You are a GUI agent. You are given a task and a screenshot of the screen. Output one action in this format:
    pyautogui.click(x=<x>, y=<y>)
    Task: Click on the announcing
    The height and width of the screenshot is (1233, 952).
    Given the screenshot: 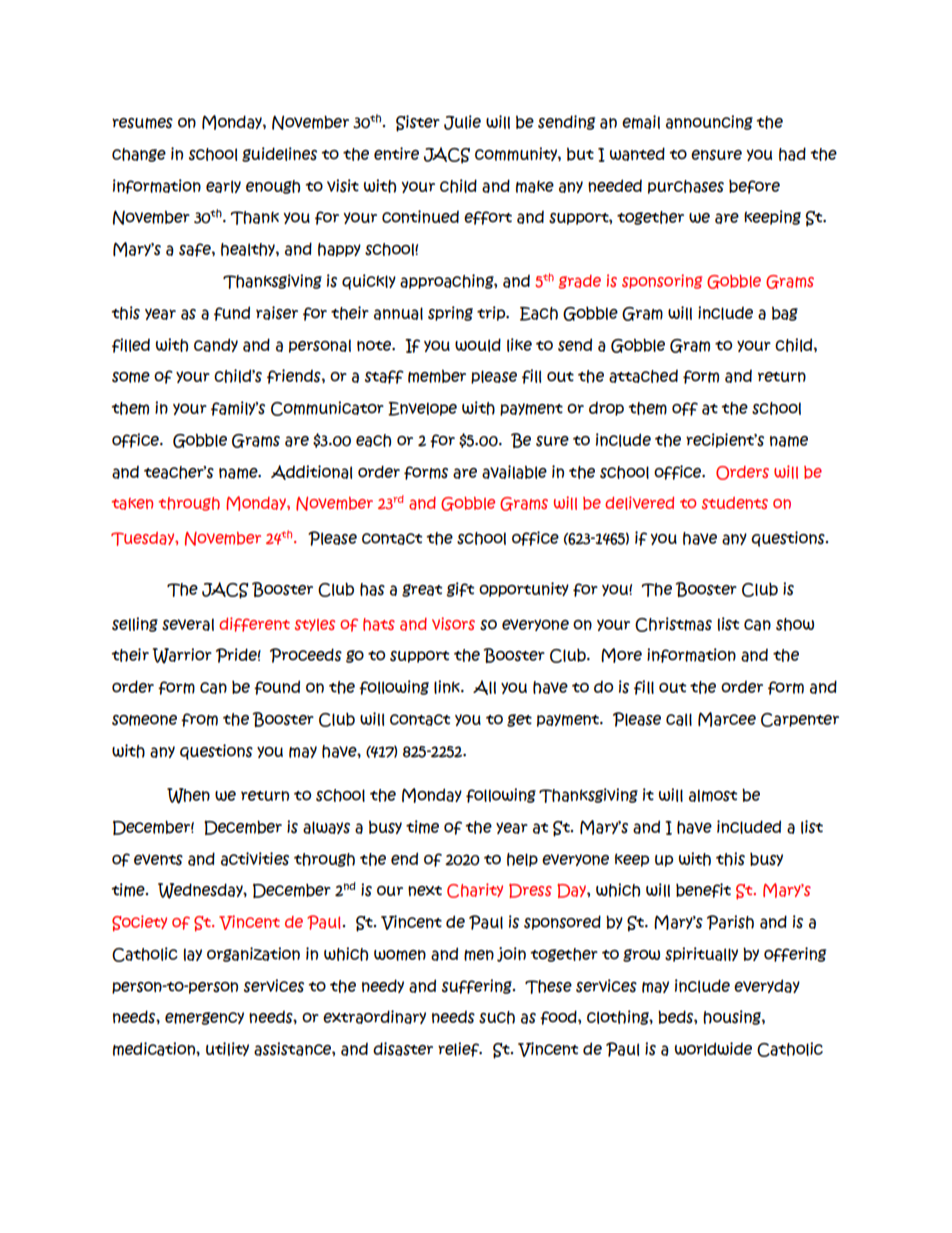 What is the action you would take?
    pyautogui.click(x=709, y=122)
